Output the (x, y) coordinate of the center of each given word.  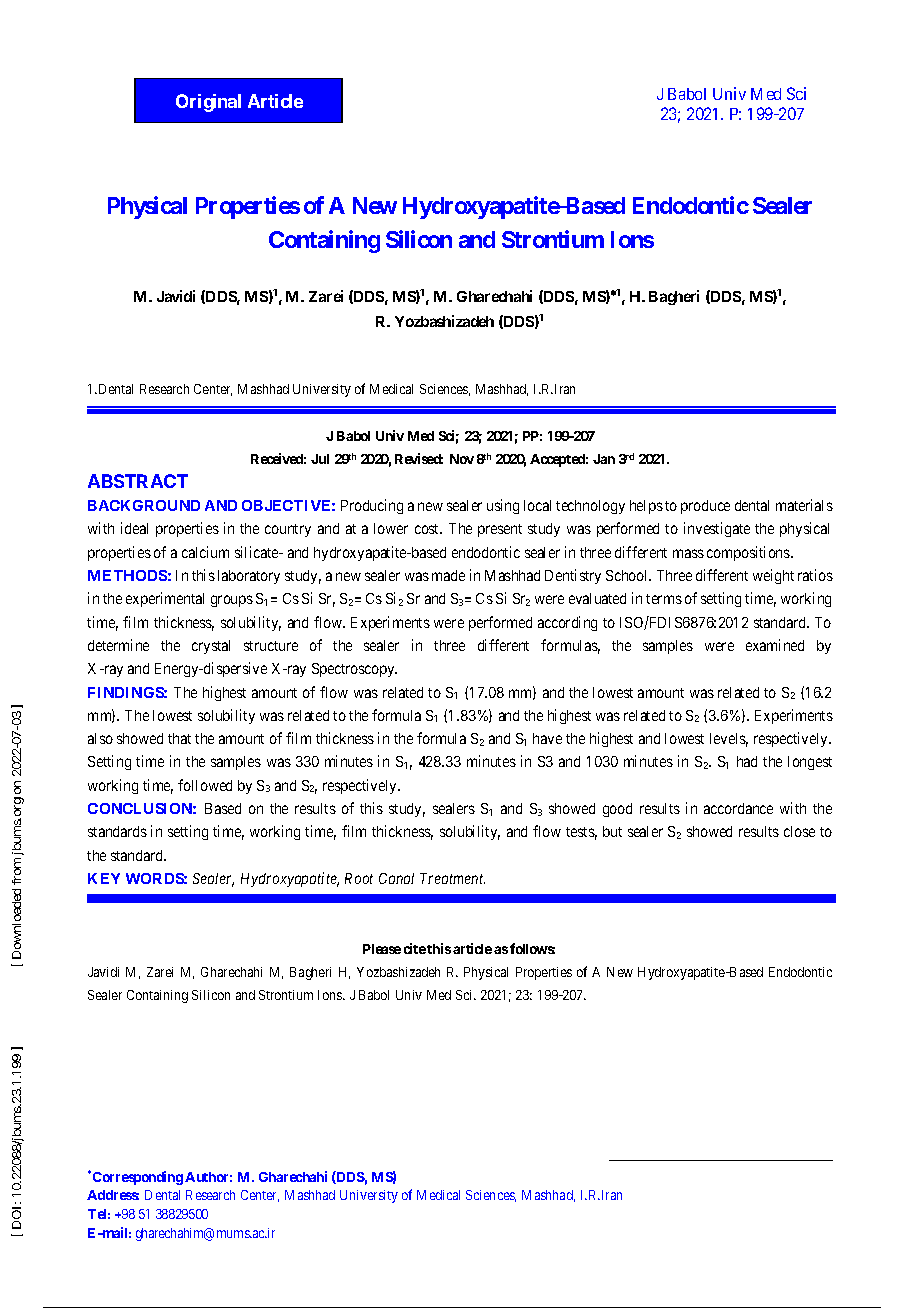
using (503, 506)
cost (428, 529)
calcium (205, 552)
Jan (604, 459)
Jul (320, 459)
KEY (104, 878)
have (547, 738)
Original (208, 103)
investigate (717, 529)
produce (705, 507)
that (179, 738)
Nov (462, 459)
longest (810, 763)
